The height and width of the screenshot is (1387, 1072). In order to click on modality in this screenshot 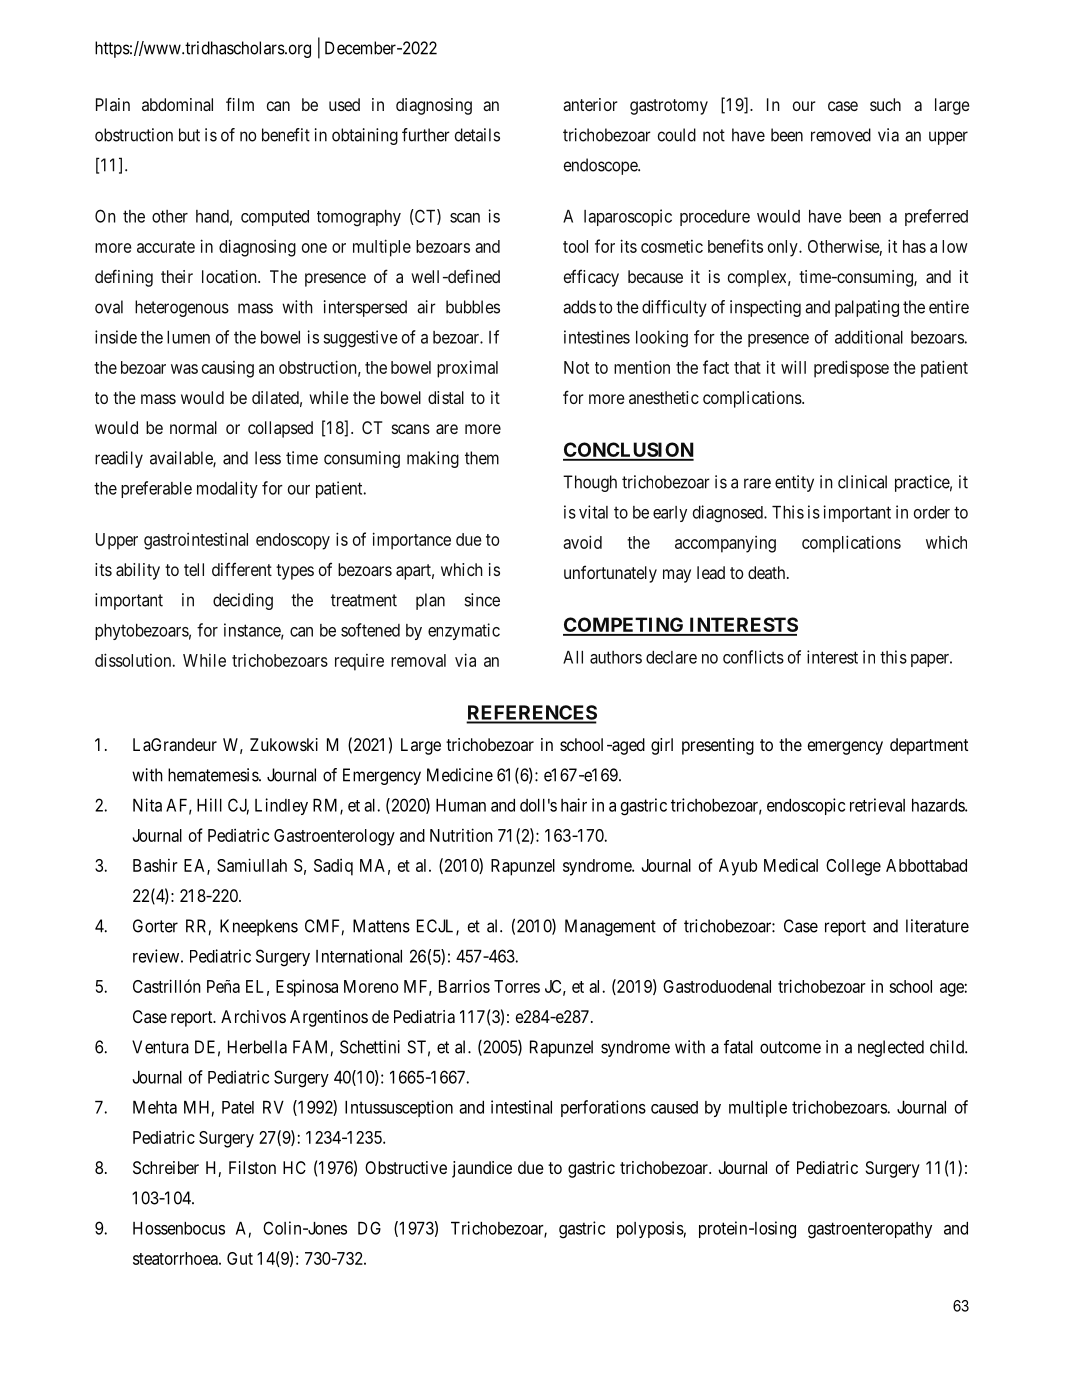, I will do `click(227, 489)`.
